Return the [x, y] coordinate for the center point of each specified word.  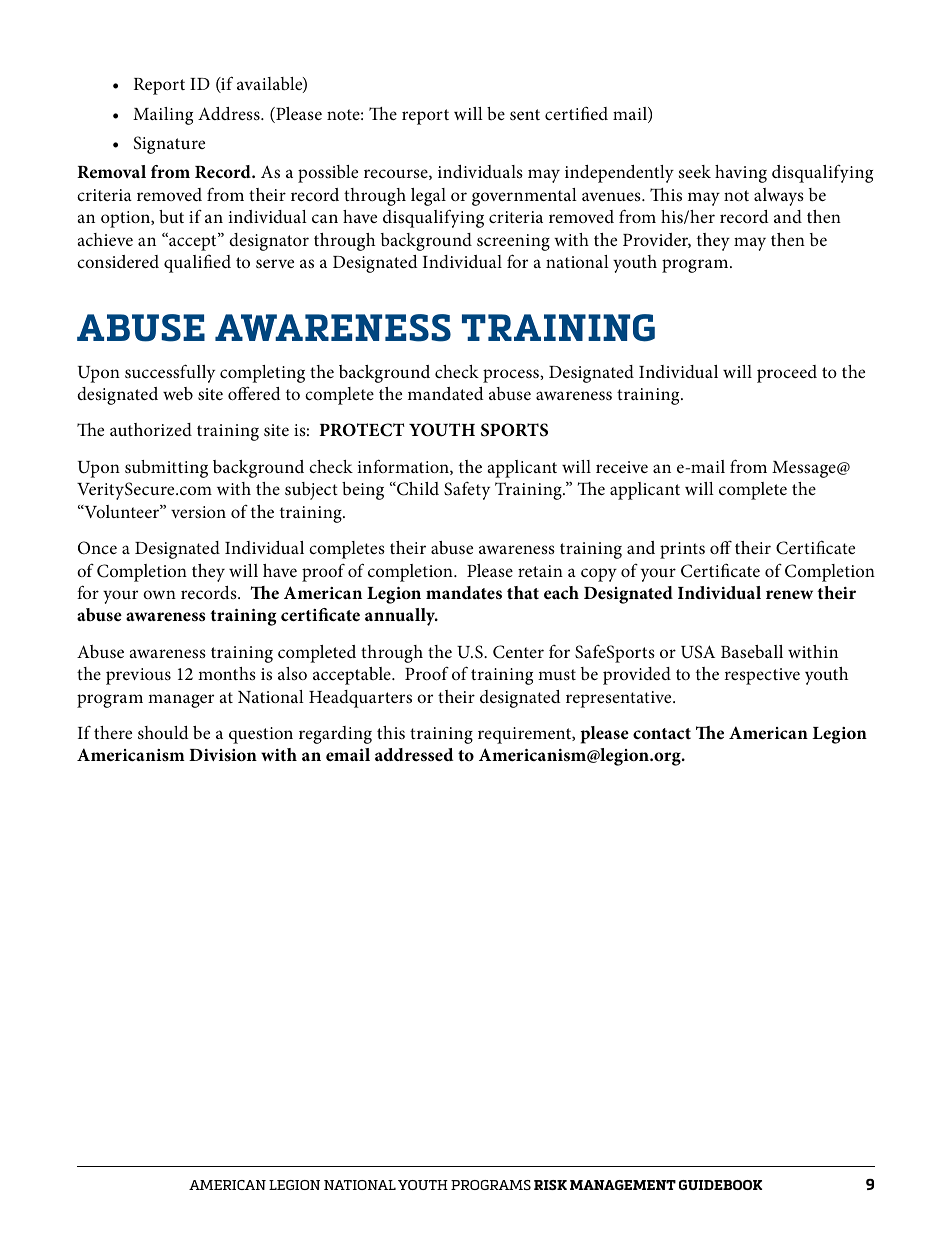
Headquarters [360, 699]
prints [682, 550]
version [198, 512]
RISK [550, 1185]
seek [695, 171]
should [163, 733]
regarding [335, 735]
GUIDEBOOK [720, 1185]
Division [223, 755]
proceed [787, 374]
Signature [169, 145]
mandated [446, 393]
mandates [464, 593]
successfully [170, 373]
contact [662, 733]
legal [428, 197]
